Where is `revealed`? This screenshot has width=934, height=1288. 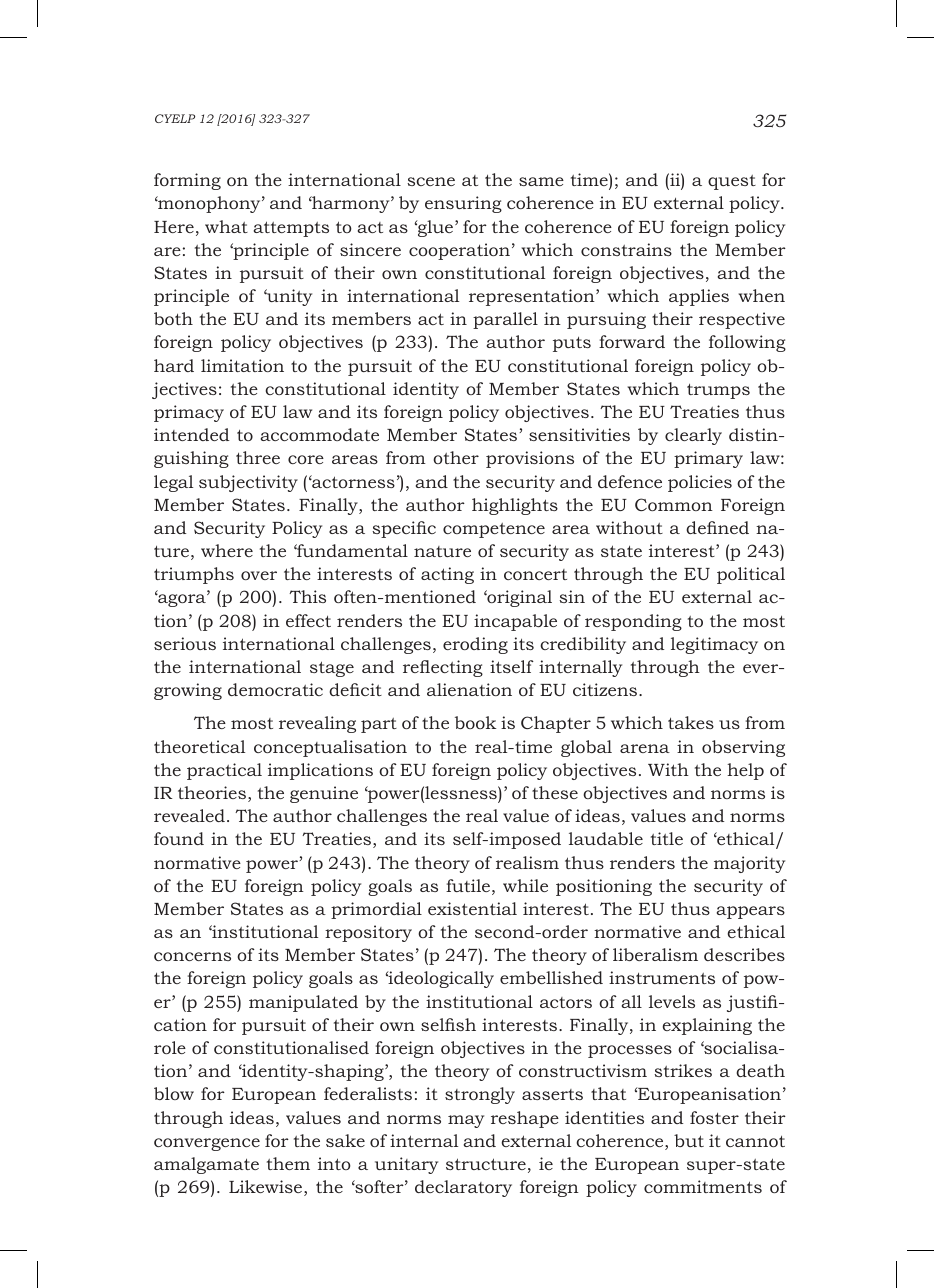 revealed is located at coordinates (189, 815).
